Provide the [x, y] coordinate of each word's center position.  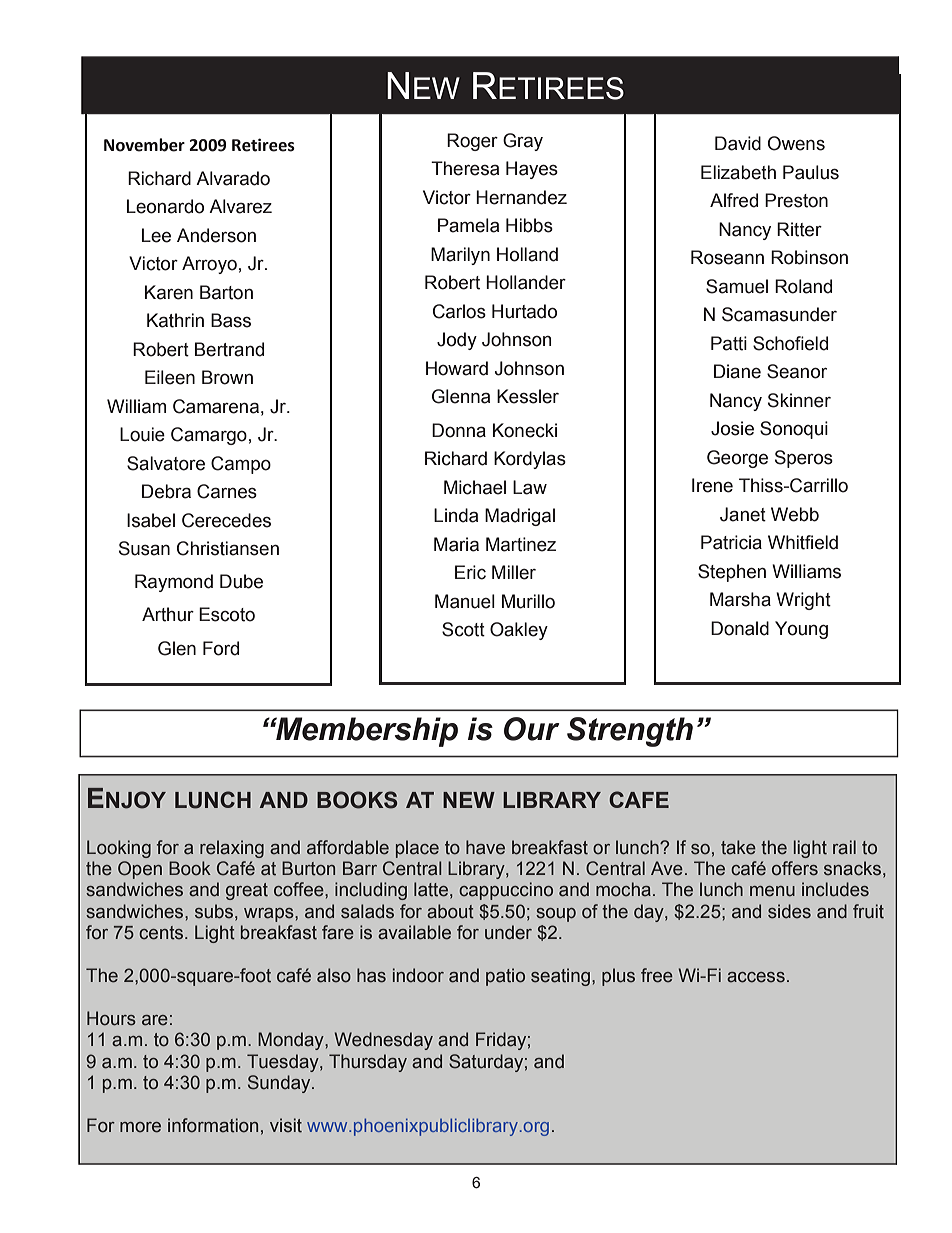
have [485, 847]
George [737, 459]
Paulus [811, 172]
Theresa [465, 168]
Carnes [227, 491]
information [213, 1125]
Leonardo [165, 206]
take [738, 847]
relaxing [232, 849]
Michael [475, 487]
